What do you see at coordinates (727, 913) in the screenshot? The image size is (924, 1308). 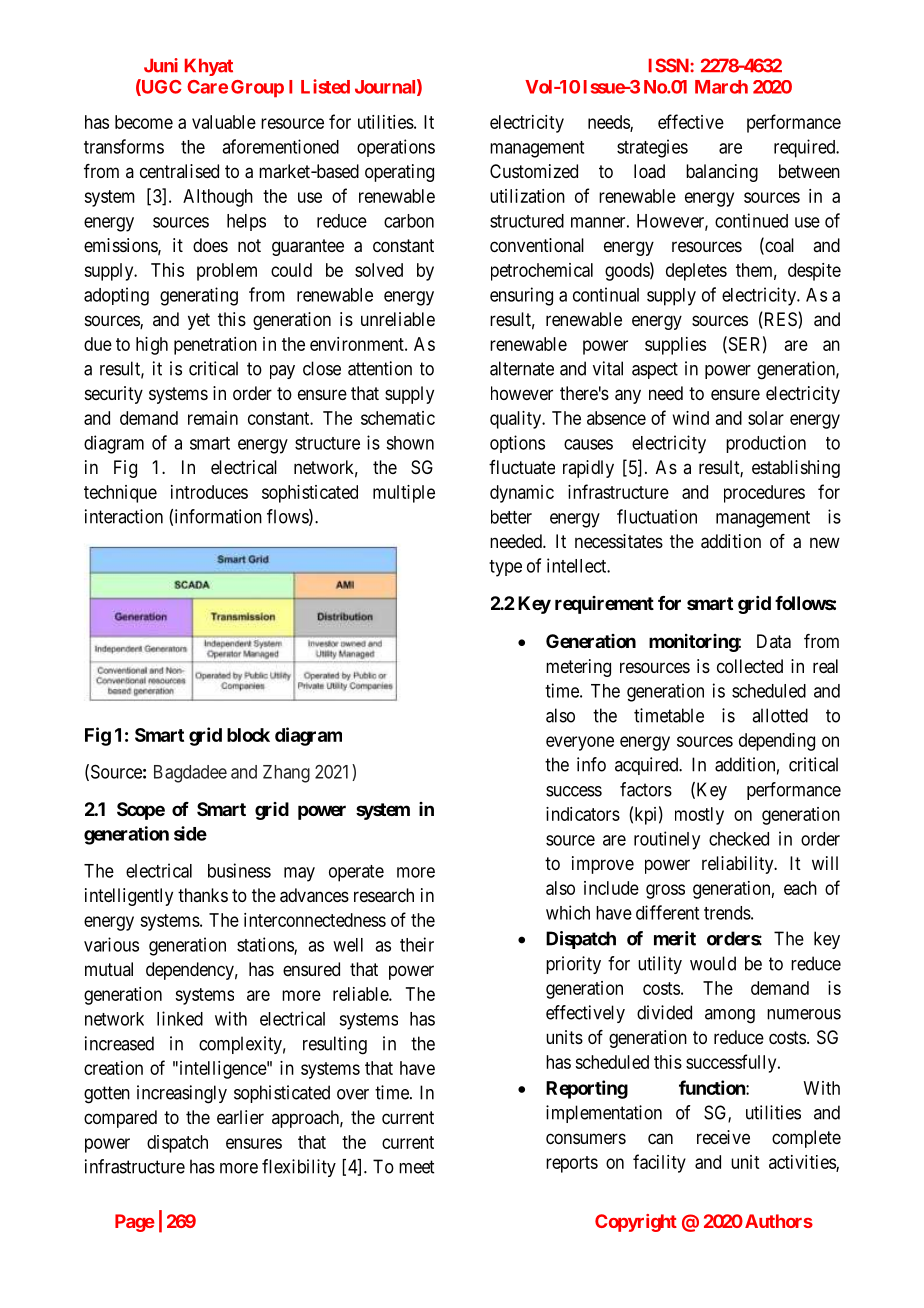 I see `trends` at bounding box center [727, 913].
